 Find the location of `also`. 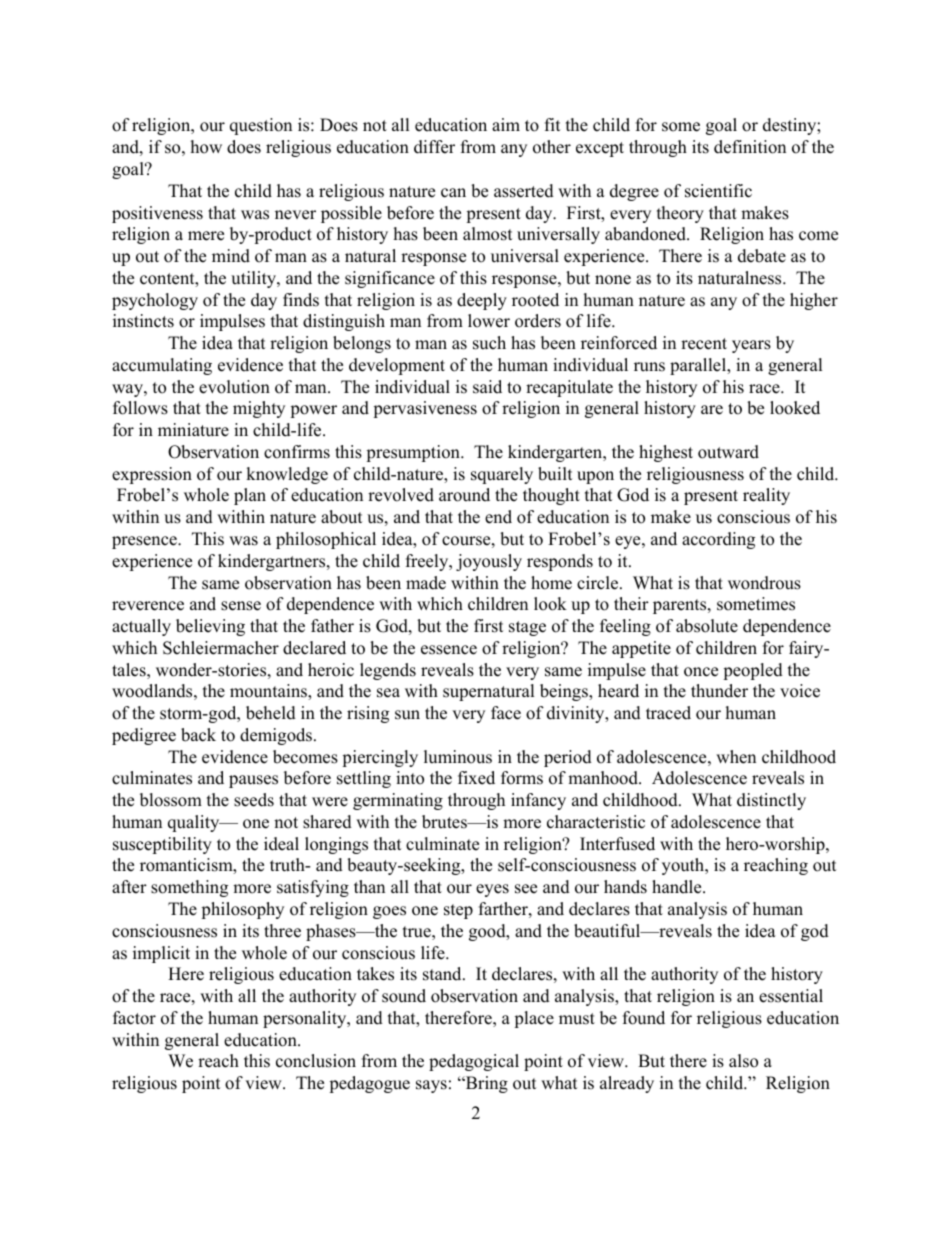

also is located at coordinates (743, 1061).
